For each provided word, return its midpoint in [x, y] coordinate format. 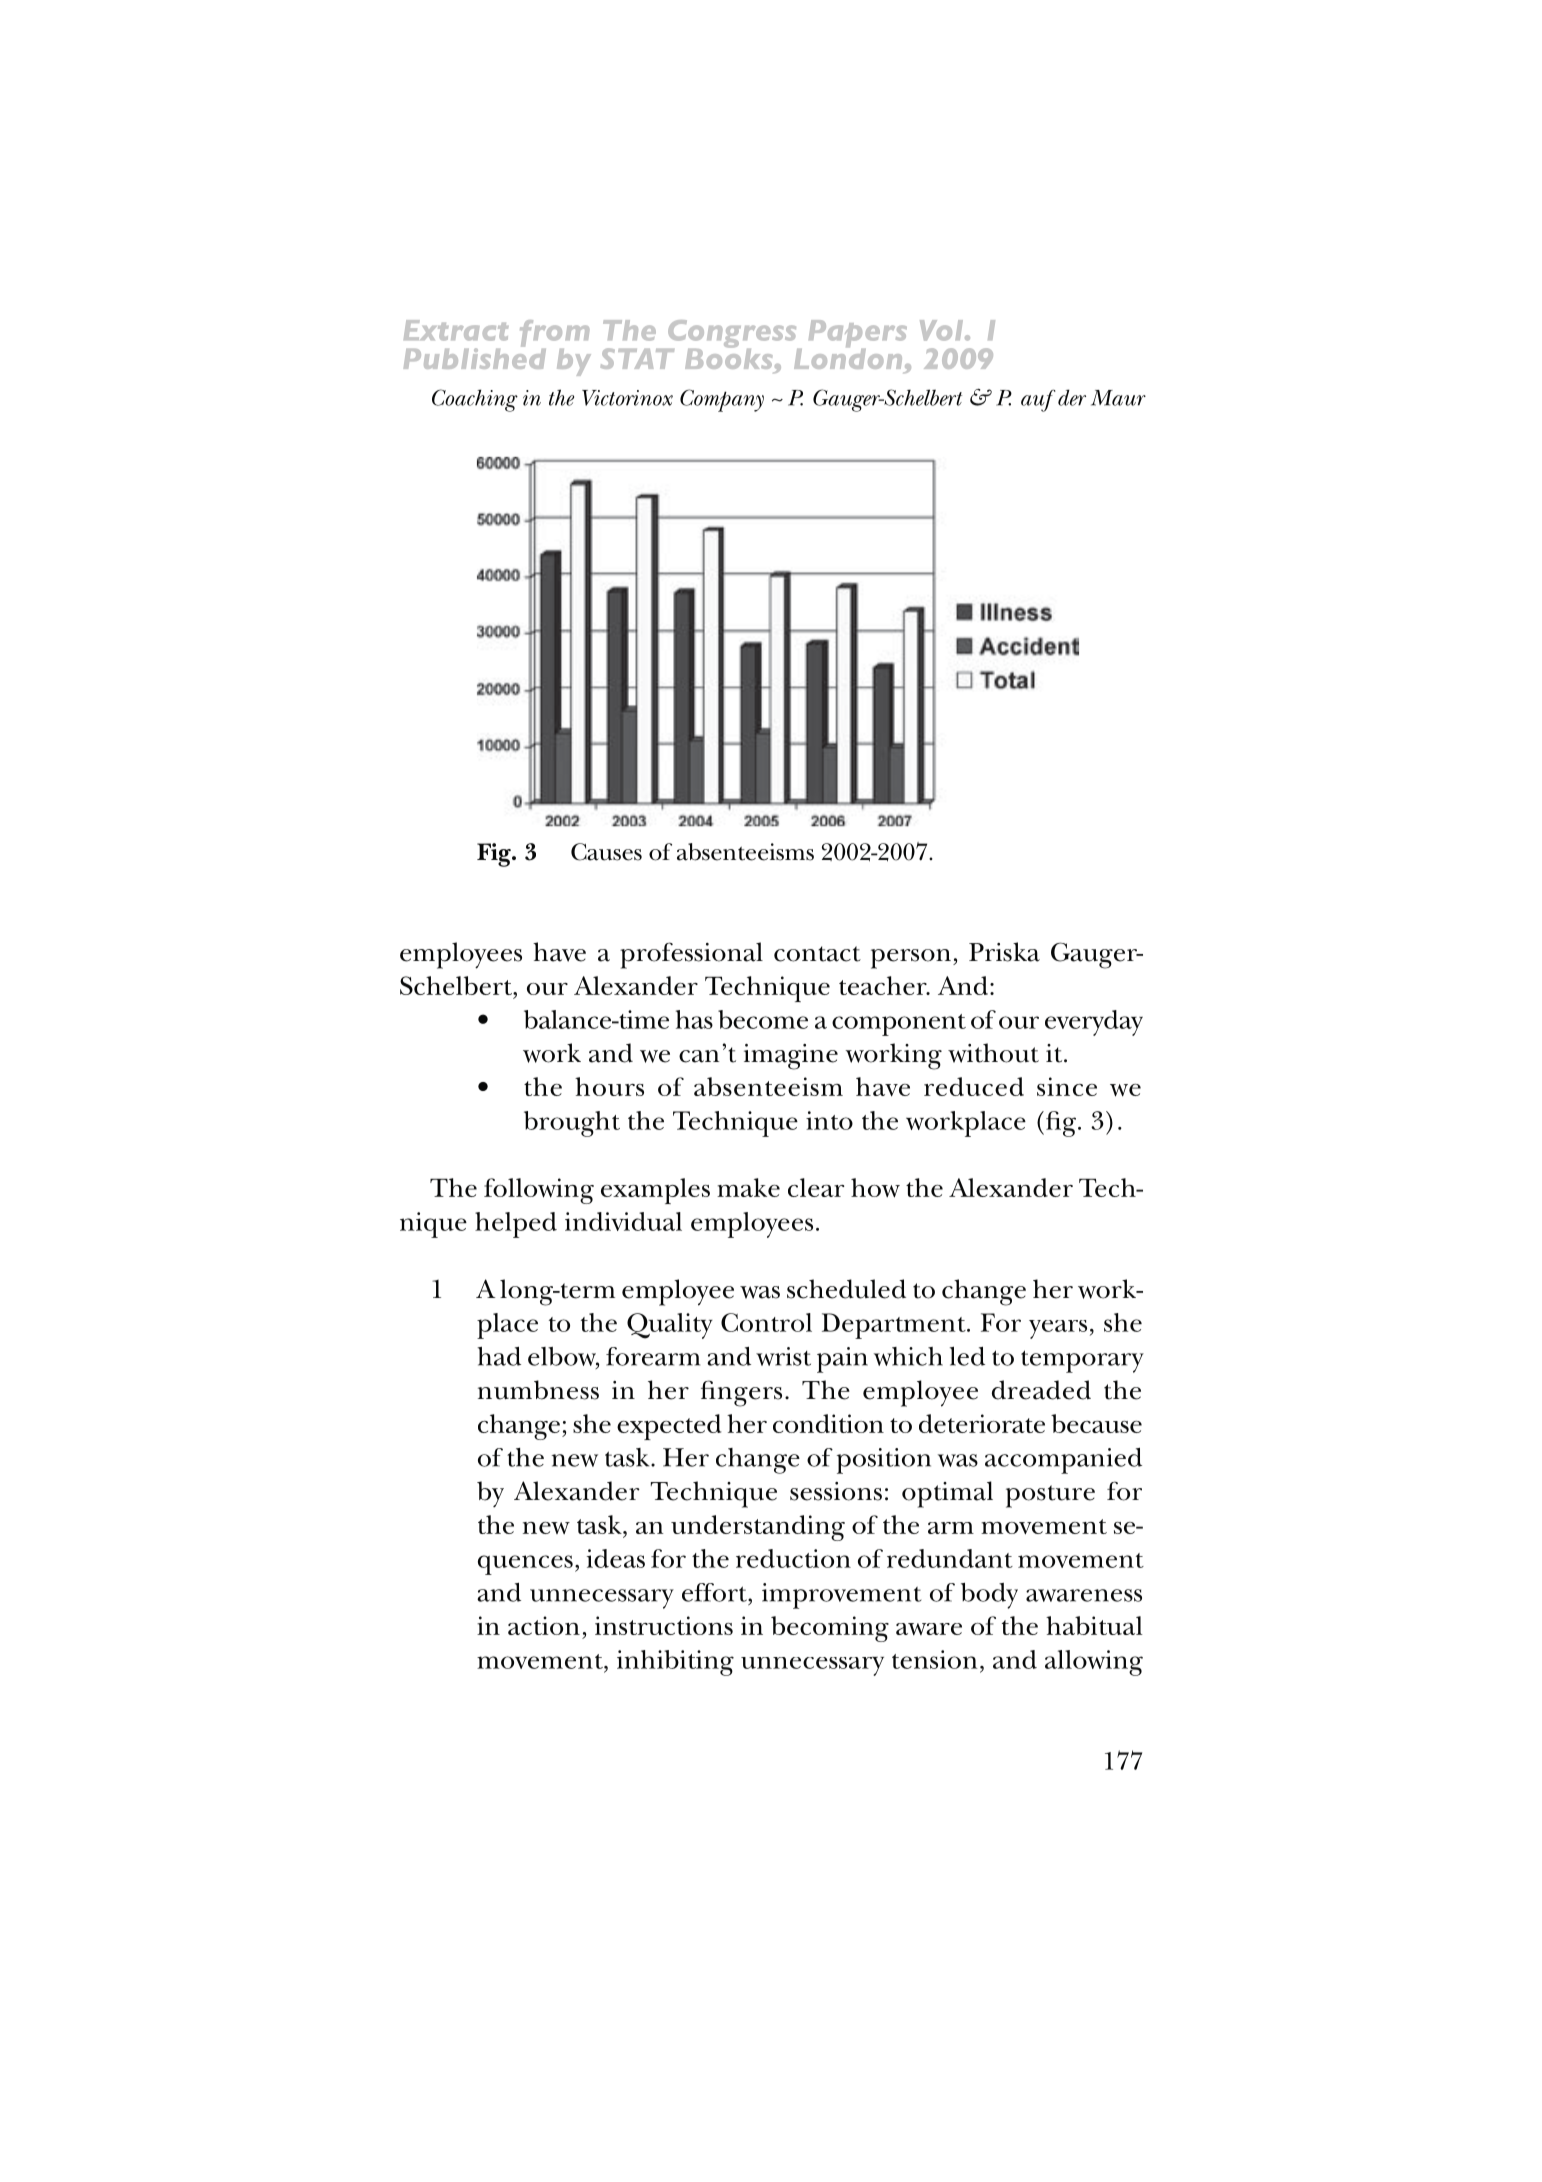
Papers [858, 335]
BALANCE [569, 1019]
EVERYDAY [1094, 1023]
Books [728, 357]
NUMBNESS [538, 1390]
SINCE [1067, 1086]
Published [475, 357]
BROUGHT [572, 1124]
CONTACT [817, 954]
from [554, 333]
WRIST [783, 1356]
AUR [1129, 400]
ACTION [544, 1625]
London [848, 357]
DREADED [1041, 1390]
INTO [829, 1120]
